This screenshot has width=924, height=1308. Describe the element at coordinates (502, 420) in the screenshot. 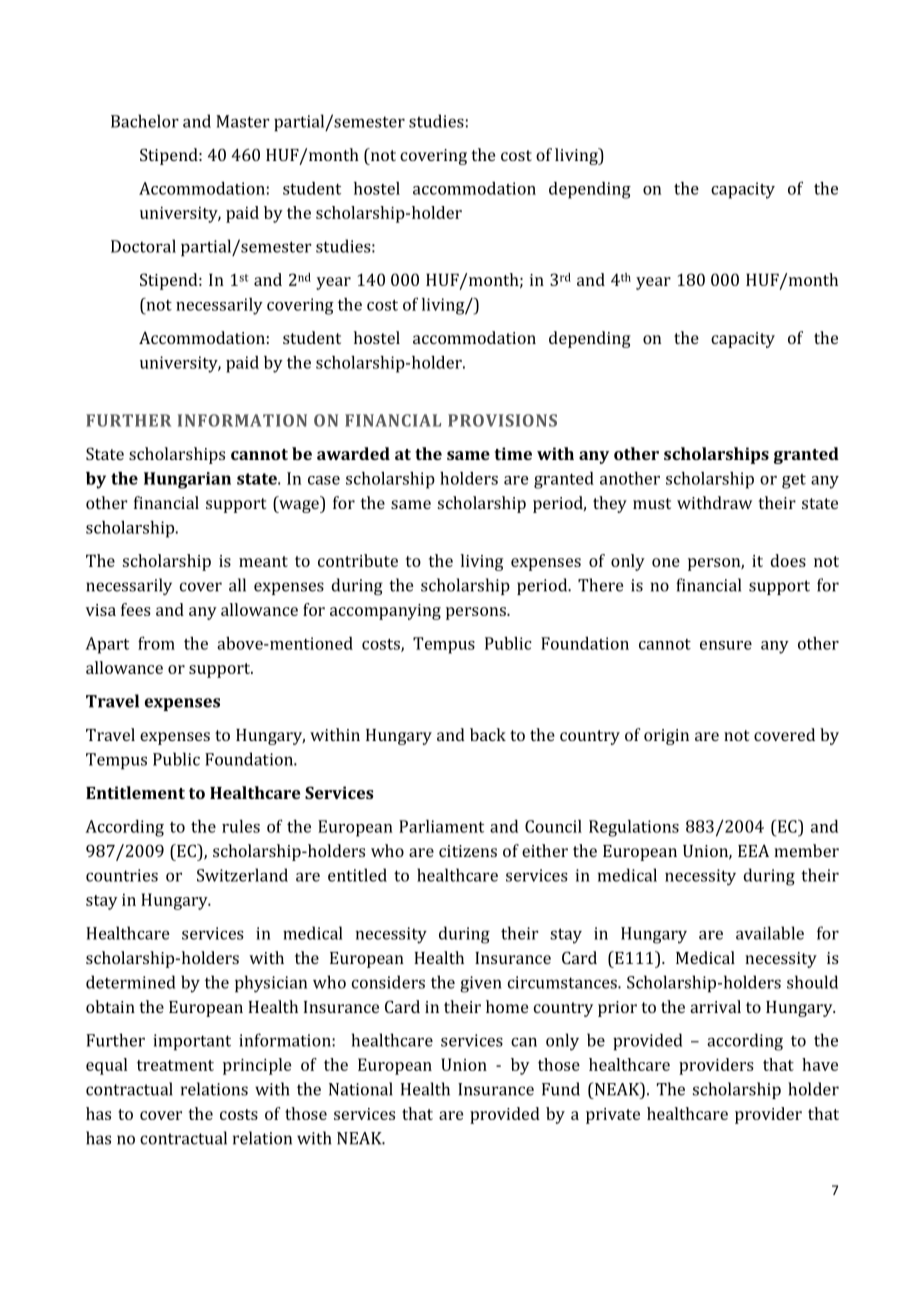

I see `PROVISIONS` at that location.
